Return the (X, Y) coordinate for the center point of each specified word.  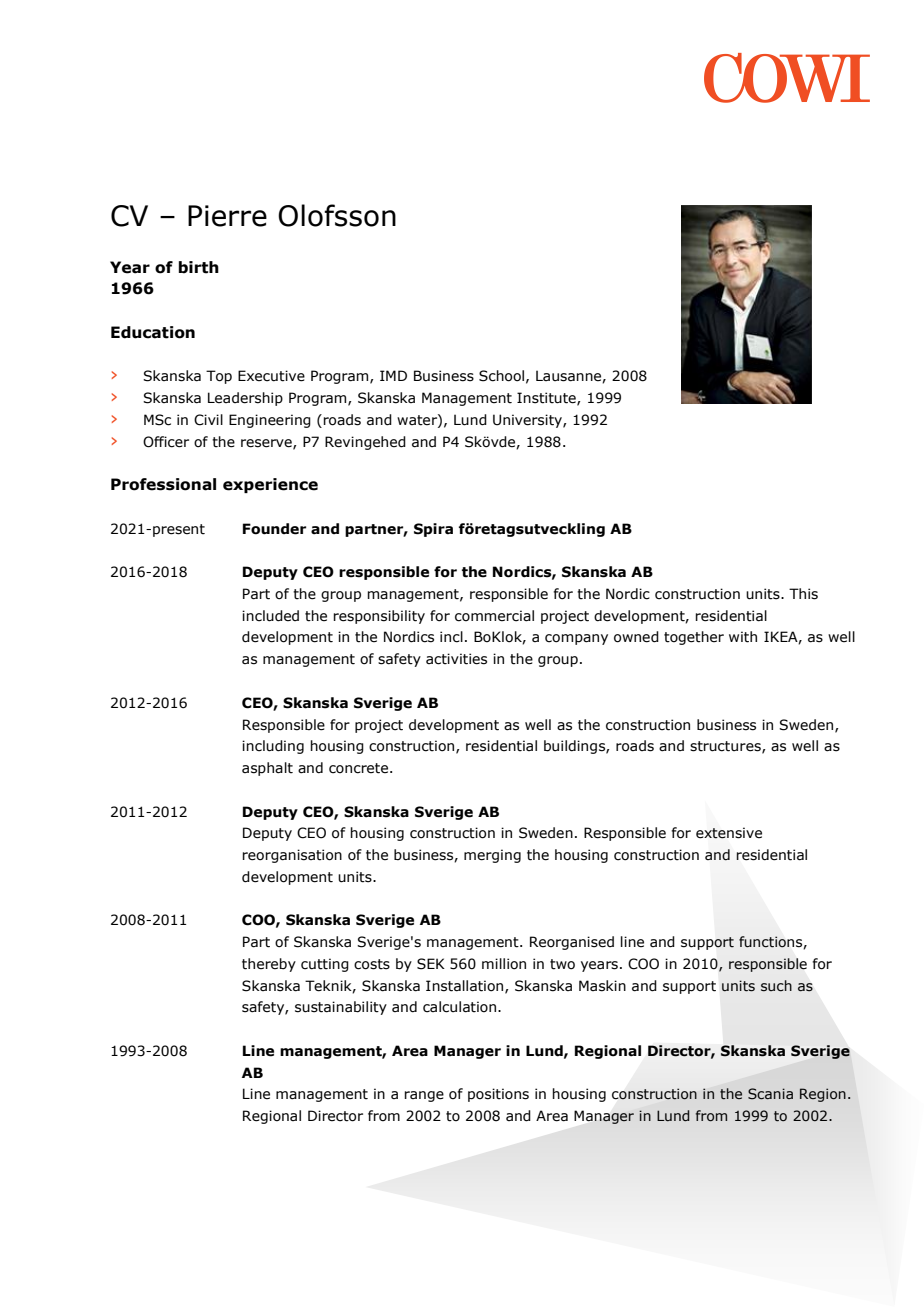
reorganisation (292, 856)
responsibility (379, 617)
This (803, 594)
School (501, 376)
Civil (208, 420)
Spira (433, 530)
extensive (729, 833)
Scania (770, 1094)
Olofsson (337, 215)
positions (498, 1095)
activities (456, 659)
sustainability (341, 1008)
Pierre (227, 216)
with (743, 637)
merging (492, 856)
